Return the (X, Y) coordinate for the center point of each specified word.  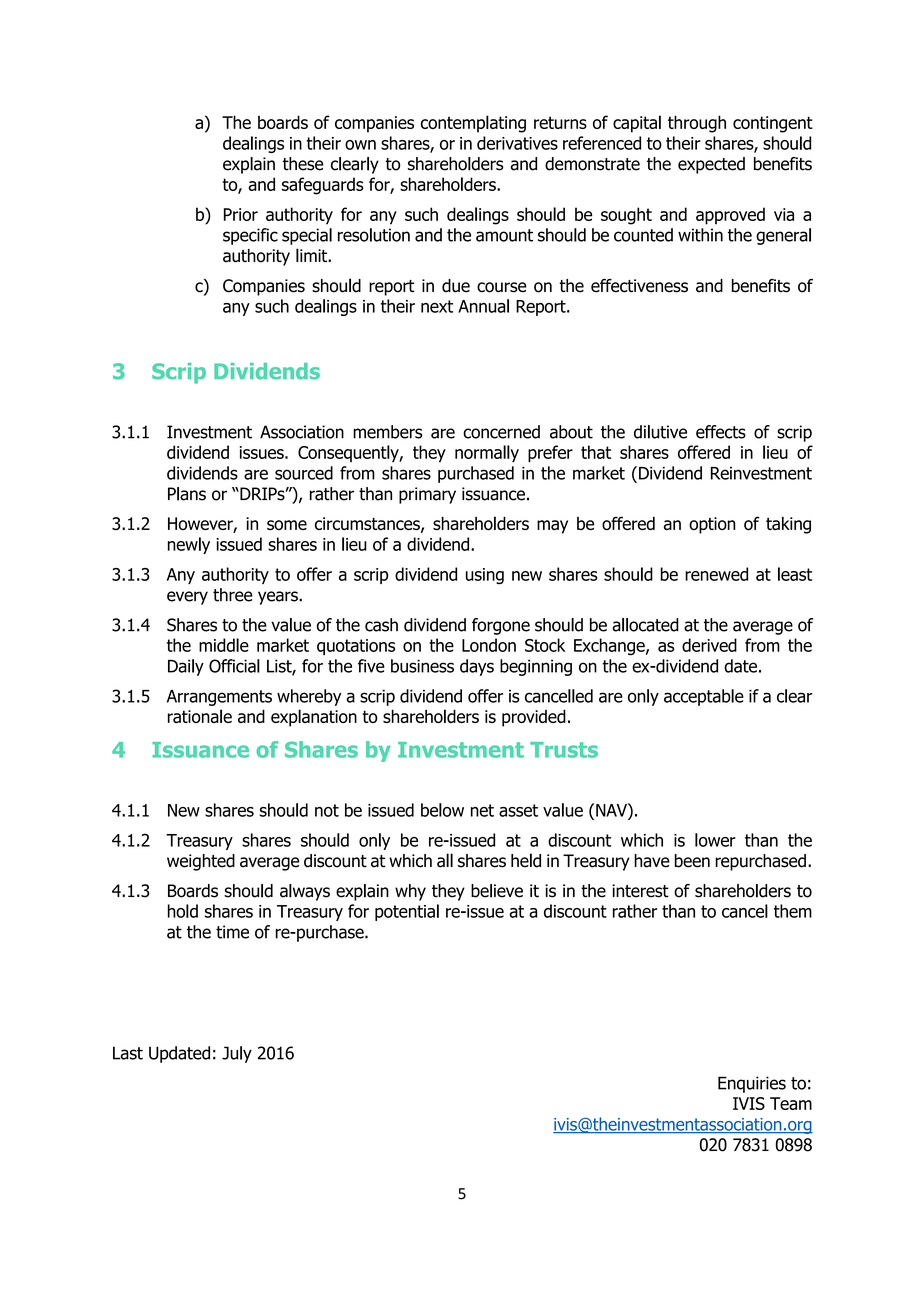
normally (487, 453)
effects (721, 432)
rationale (200, 716)
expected (711, 165)
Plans (187, 494)
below (442, 810)
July (237, 1054)
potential (407, 912)
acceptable (704, 697)
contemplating (473, 124)
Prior (241, 214)
